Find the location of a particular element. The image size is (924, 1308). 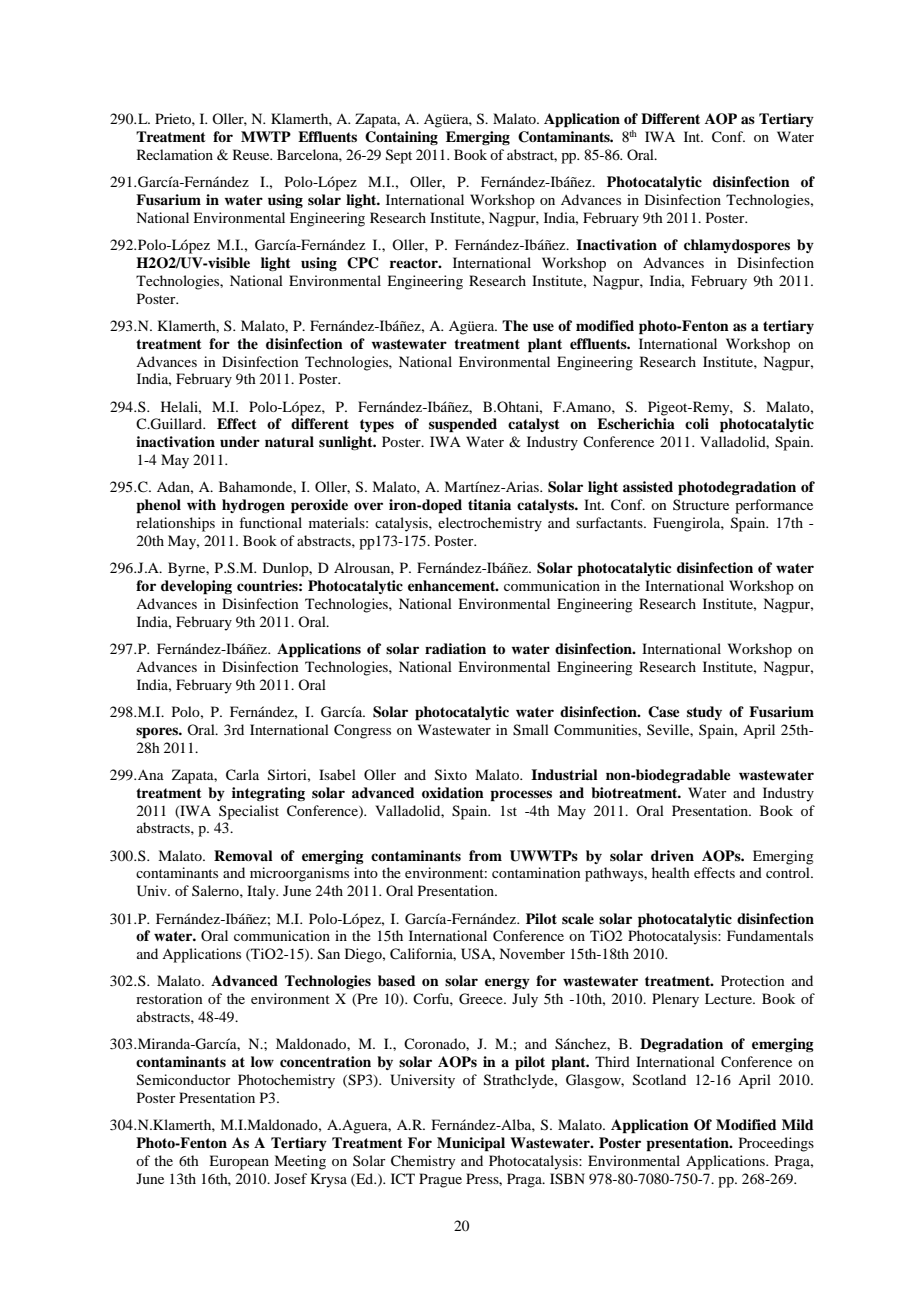

Municipal is located at coordinates (471, 1144).
